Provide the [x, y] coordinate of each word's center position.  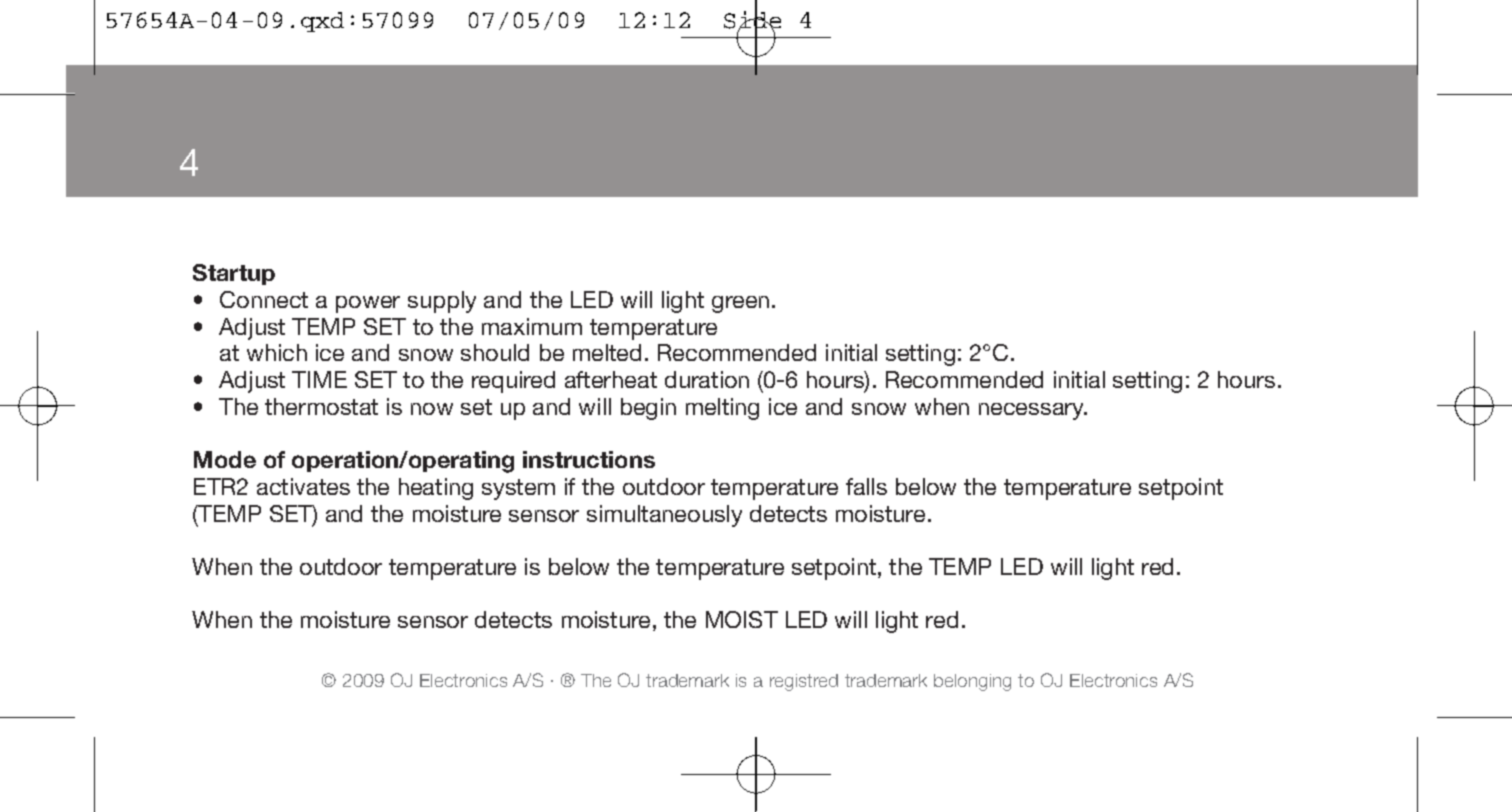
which [277, 352]
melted [607, 352]
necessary [1032, 411]
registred [804, 682]
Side [752, 20]
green [740, 304]
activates [303, 486]
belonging [972, 682]
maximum [532, 326]
